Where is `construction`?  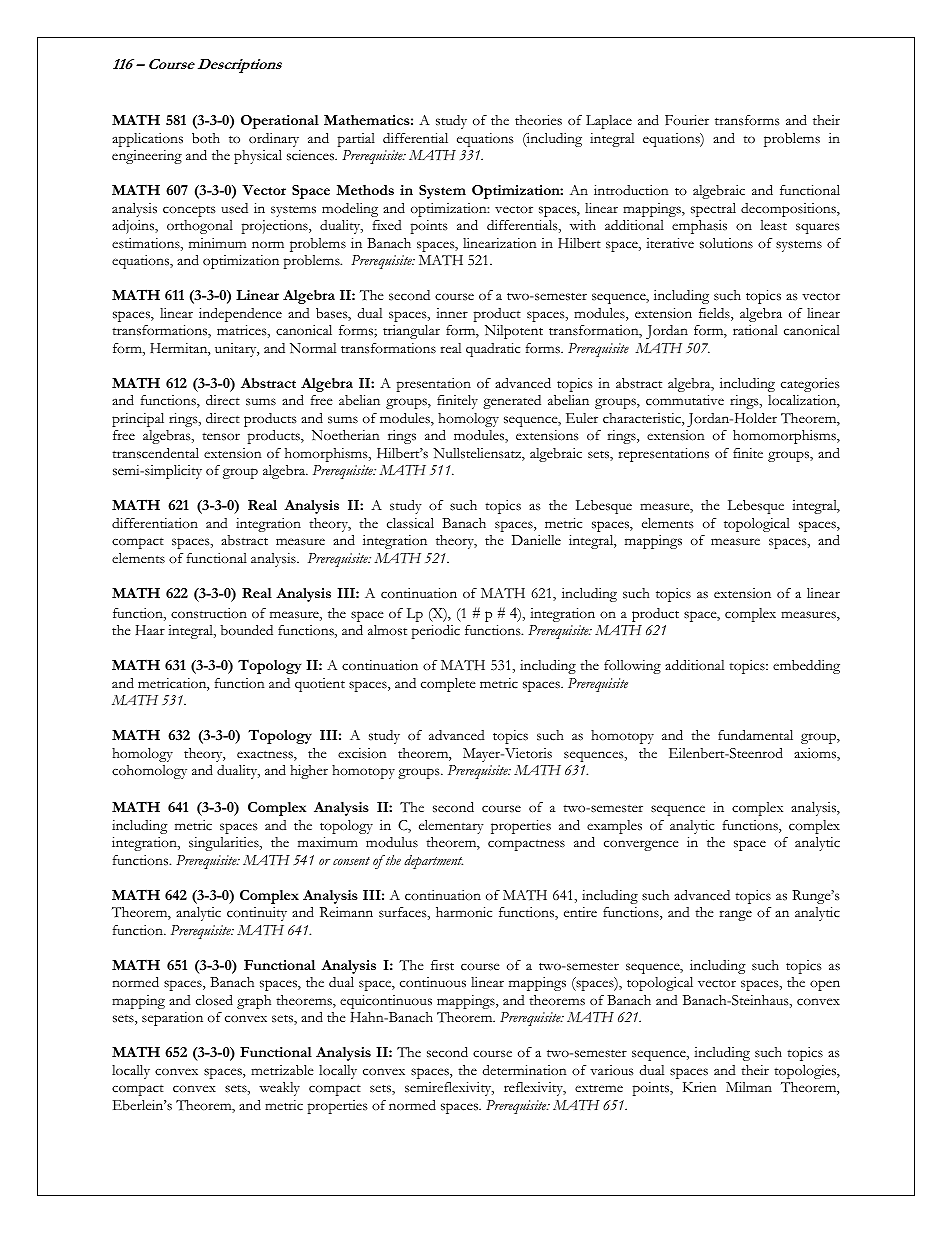 construction is located at coordinates (209, 613).
